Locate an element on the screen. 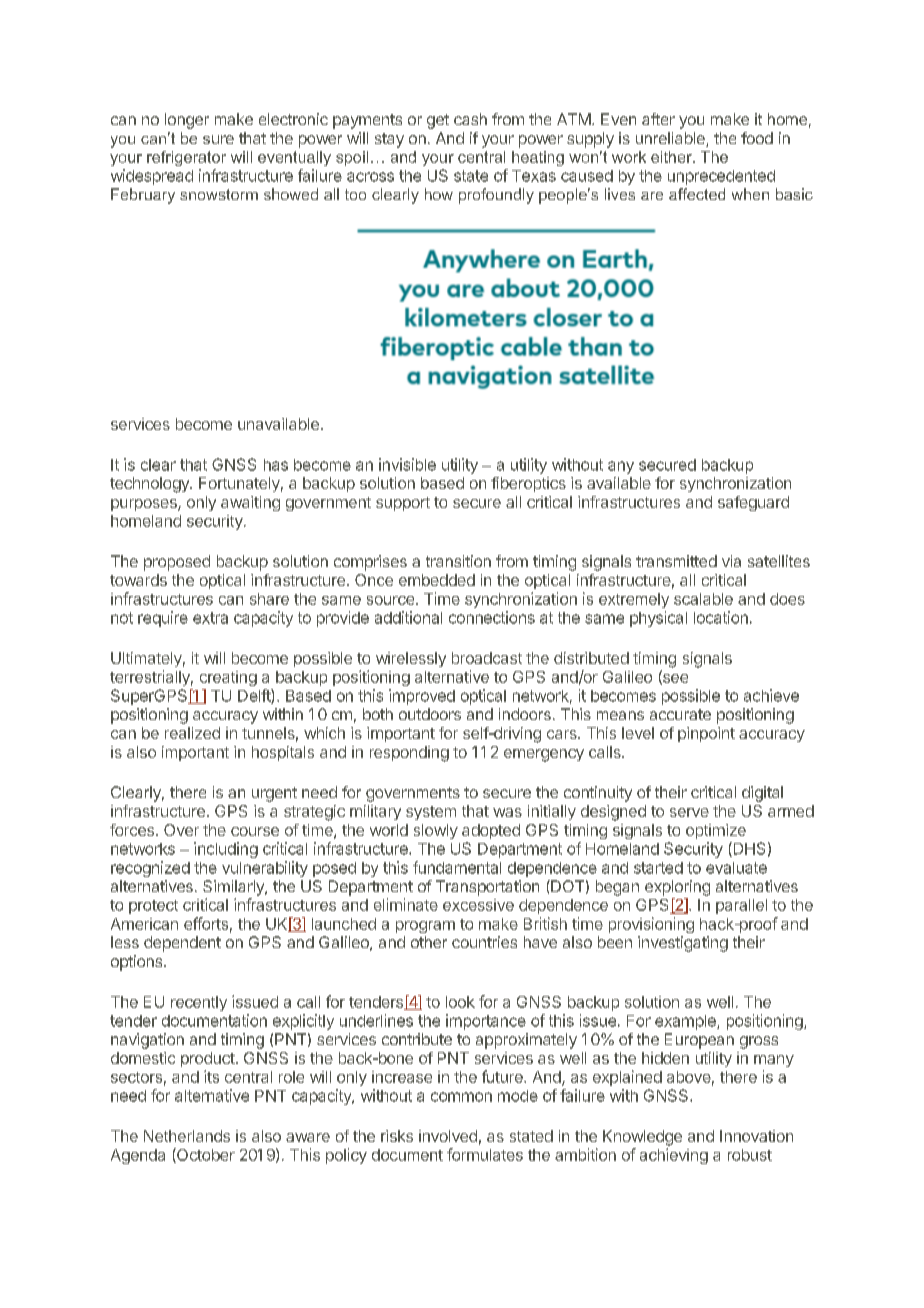 Image resolution: width=924 pixels, height=1308 pixels. safeguard is located at coordinates (753, 503).
